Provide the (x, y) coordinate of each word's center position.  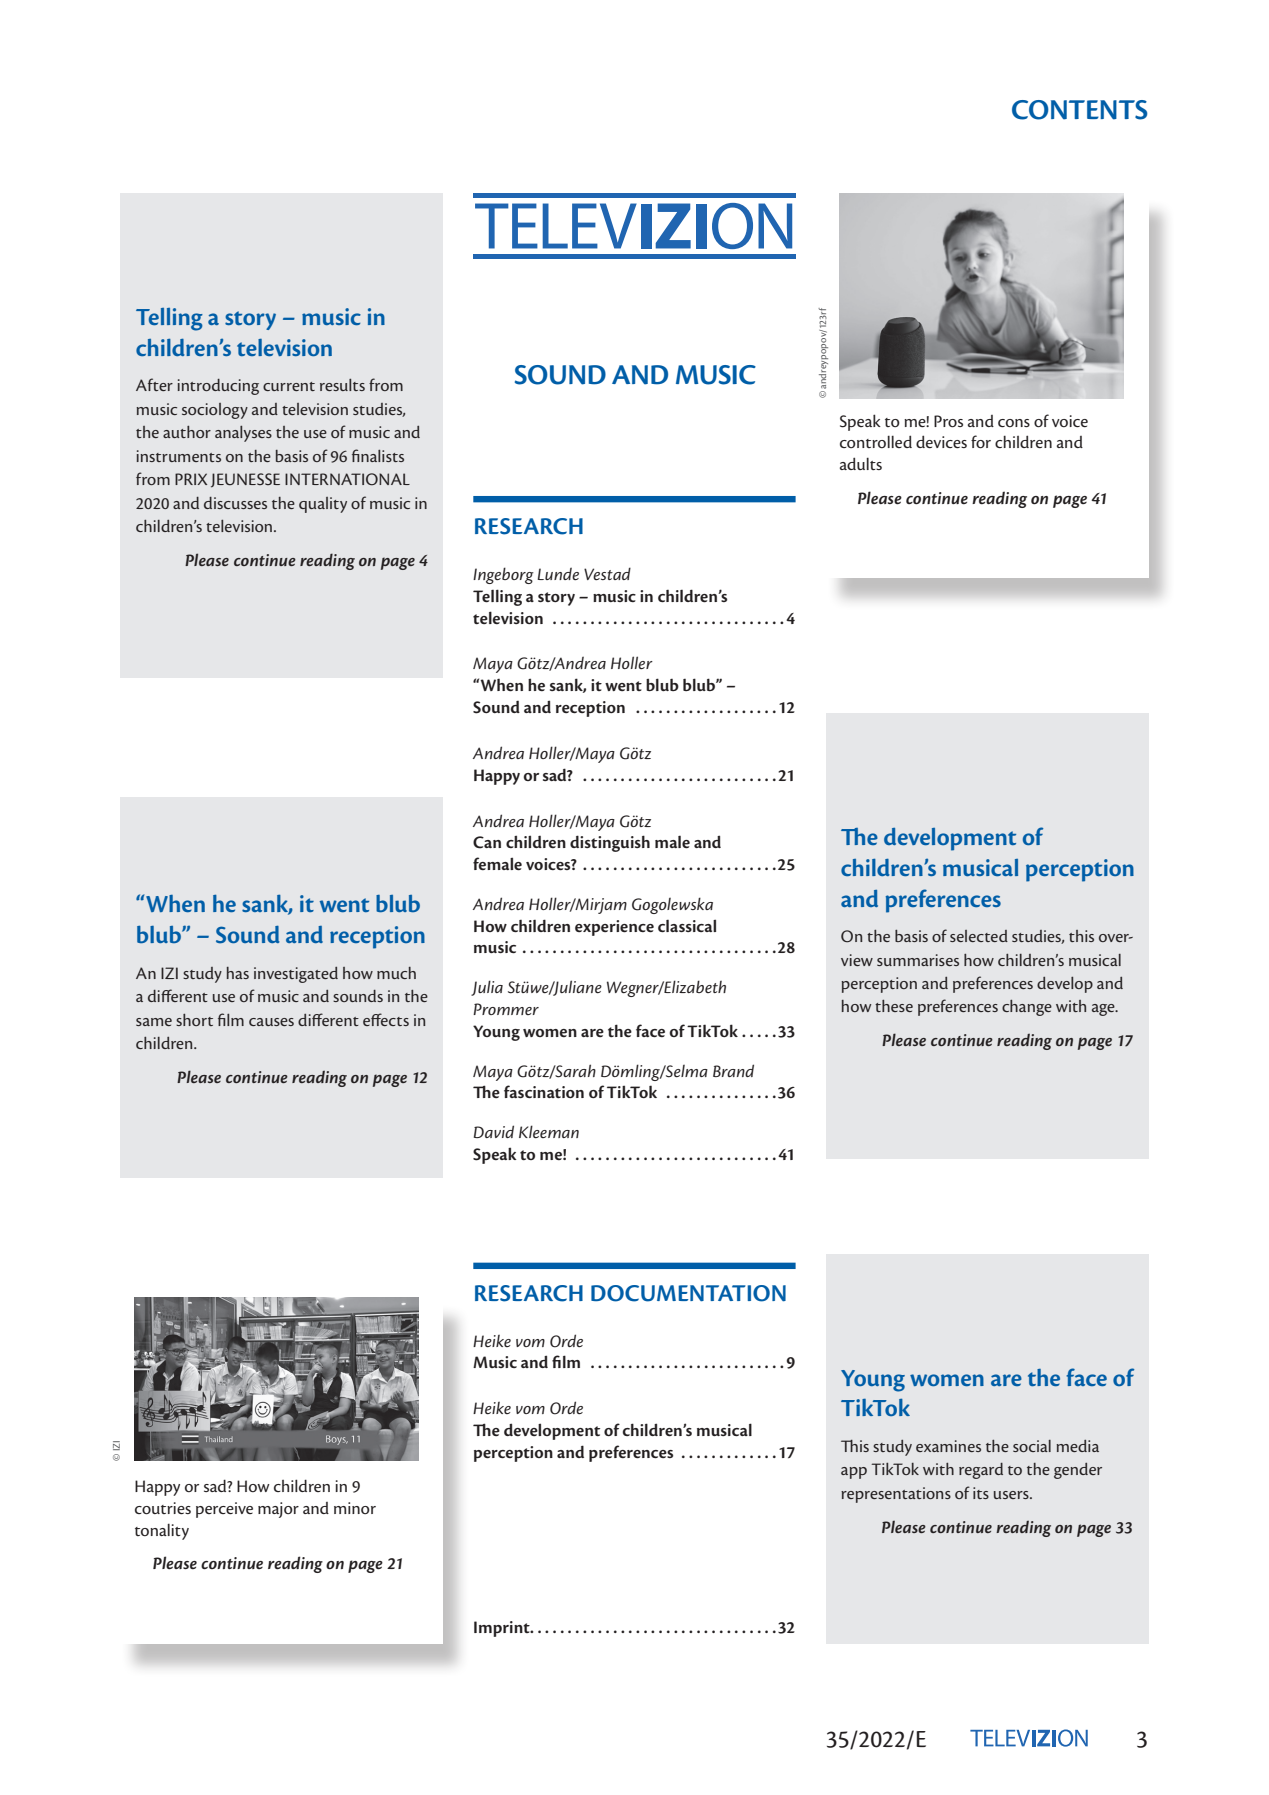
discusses (235, 503)
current (289, 386)
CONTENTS (1080, 110)
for (981, 442)
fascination (544, 1091)
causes (271, 1022)
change (1027, 1008)
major (278, 1510)
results (342, 385)
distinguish (610, 843)
